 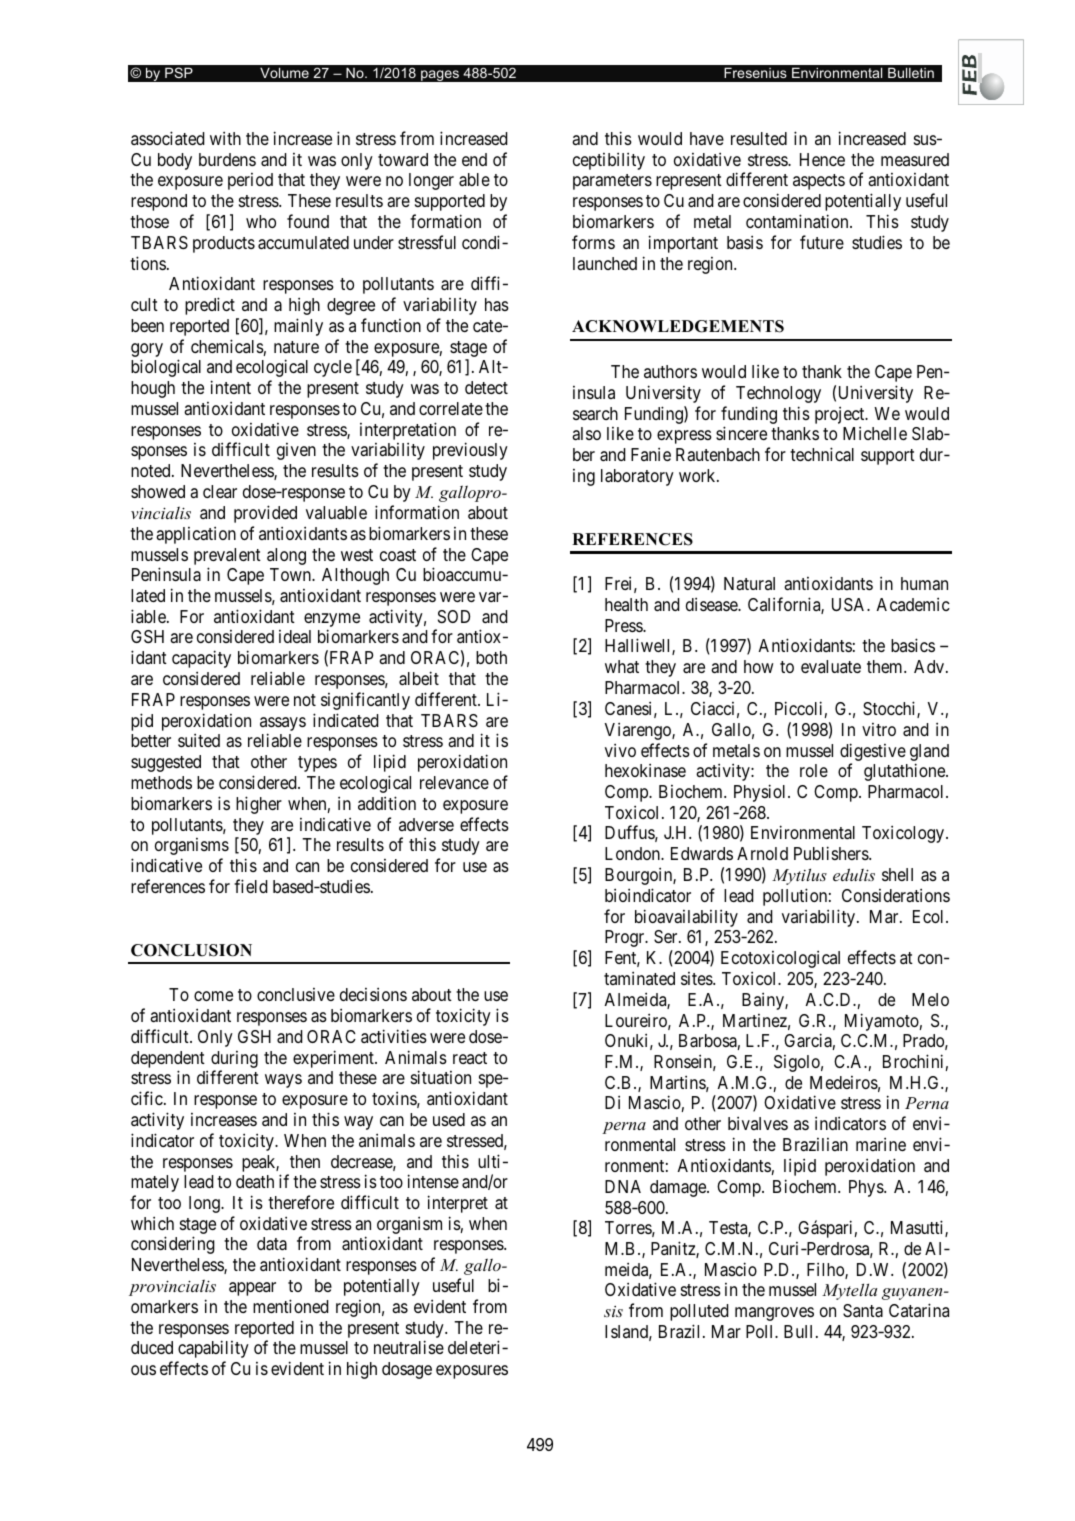 I want to click on role, so click(x=814, y=770).
